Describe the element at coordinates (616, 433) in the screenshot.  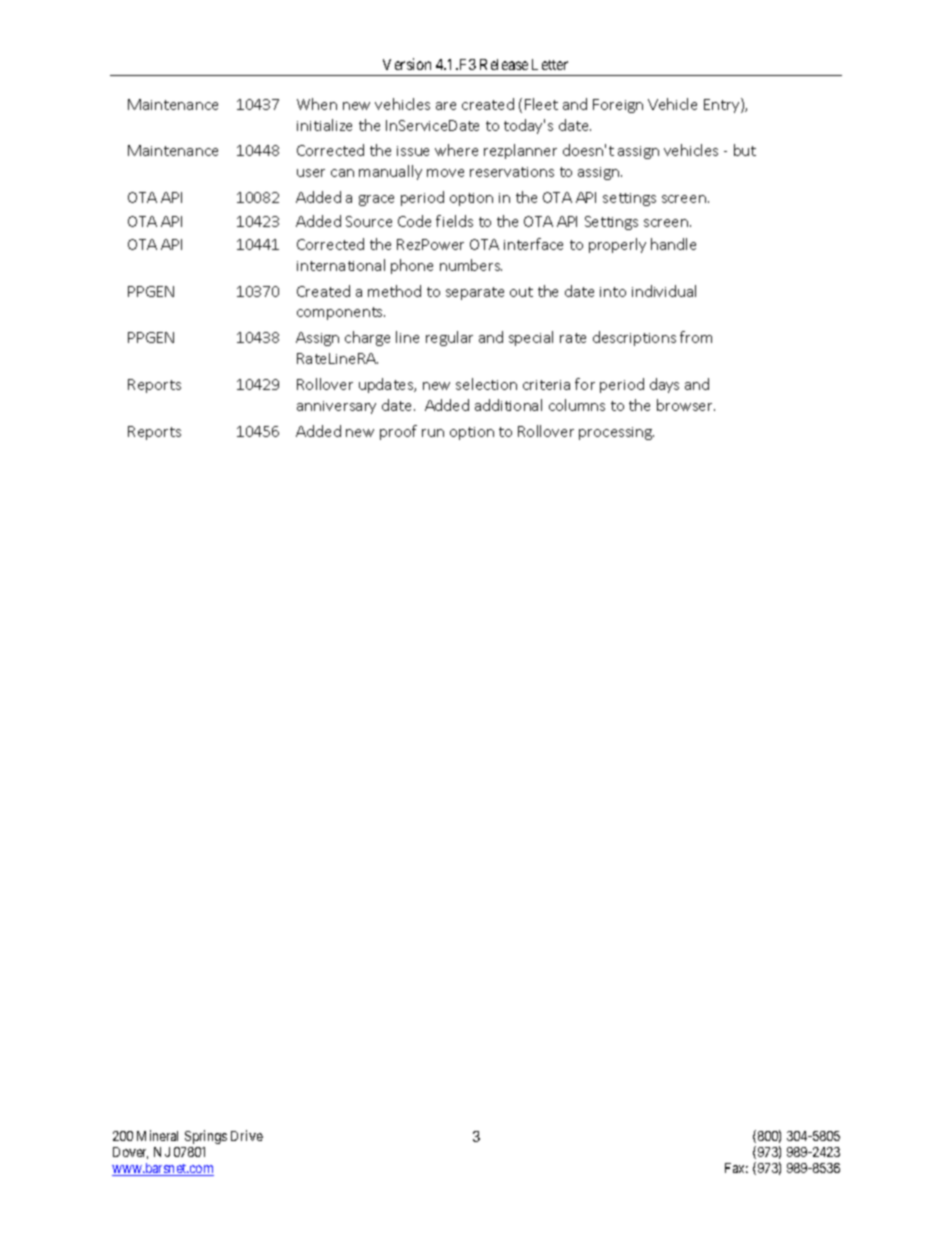
I see `processing` at that location.
